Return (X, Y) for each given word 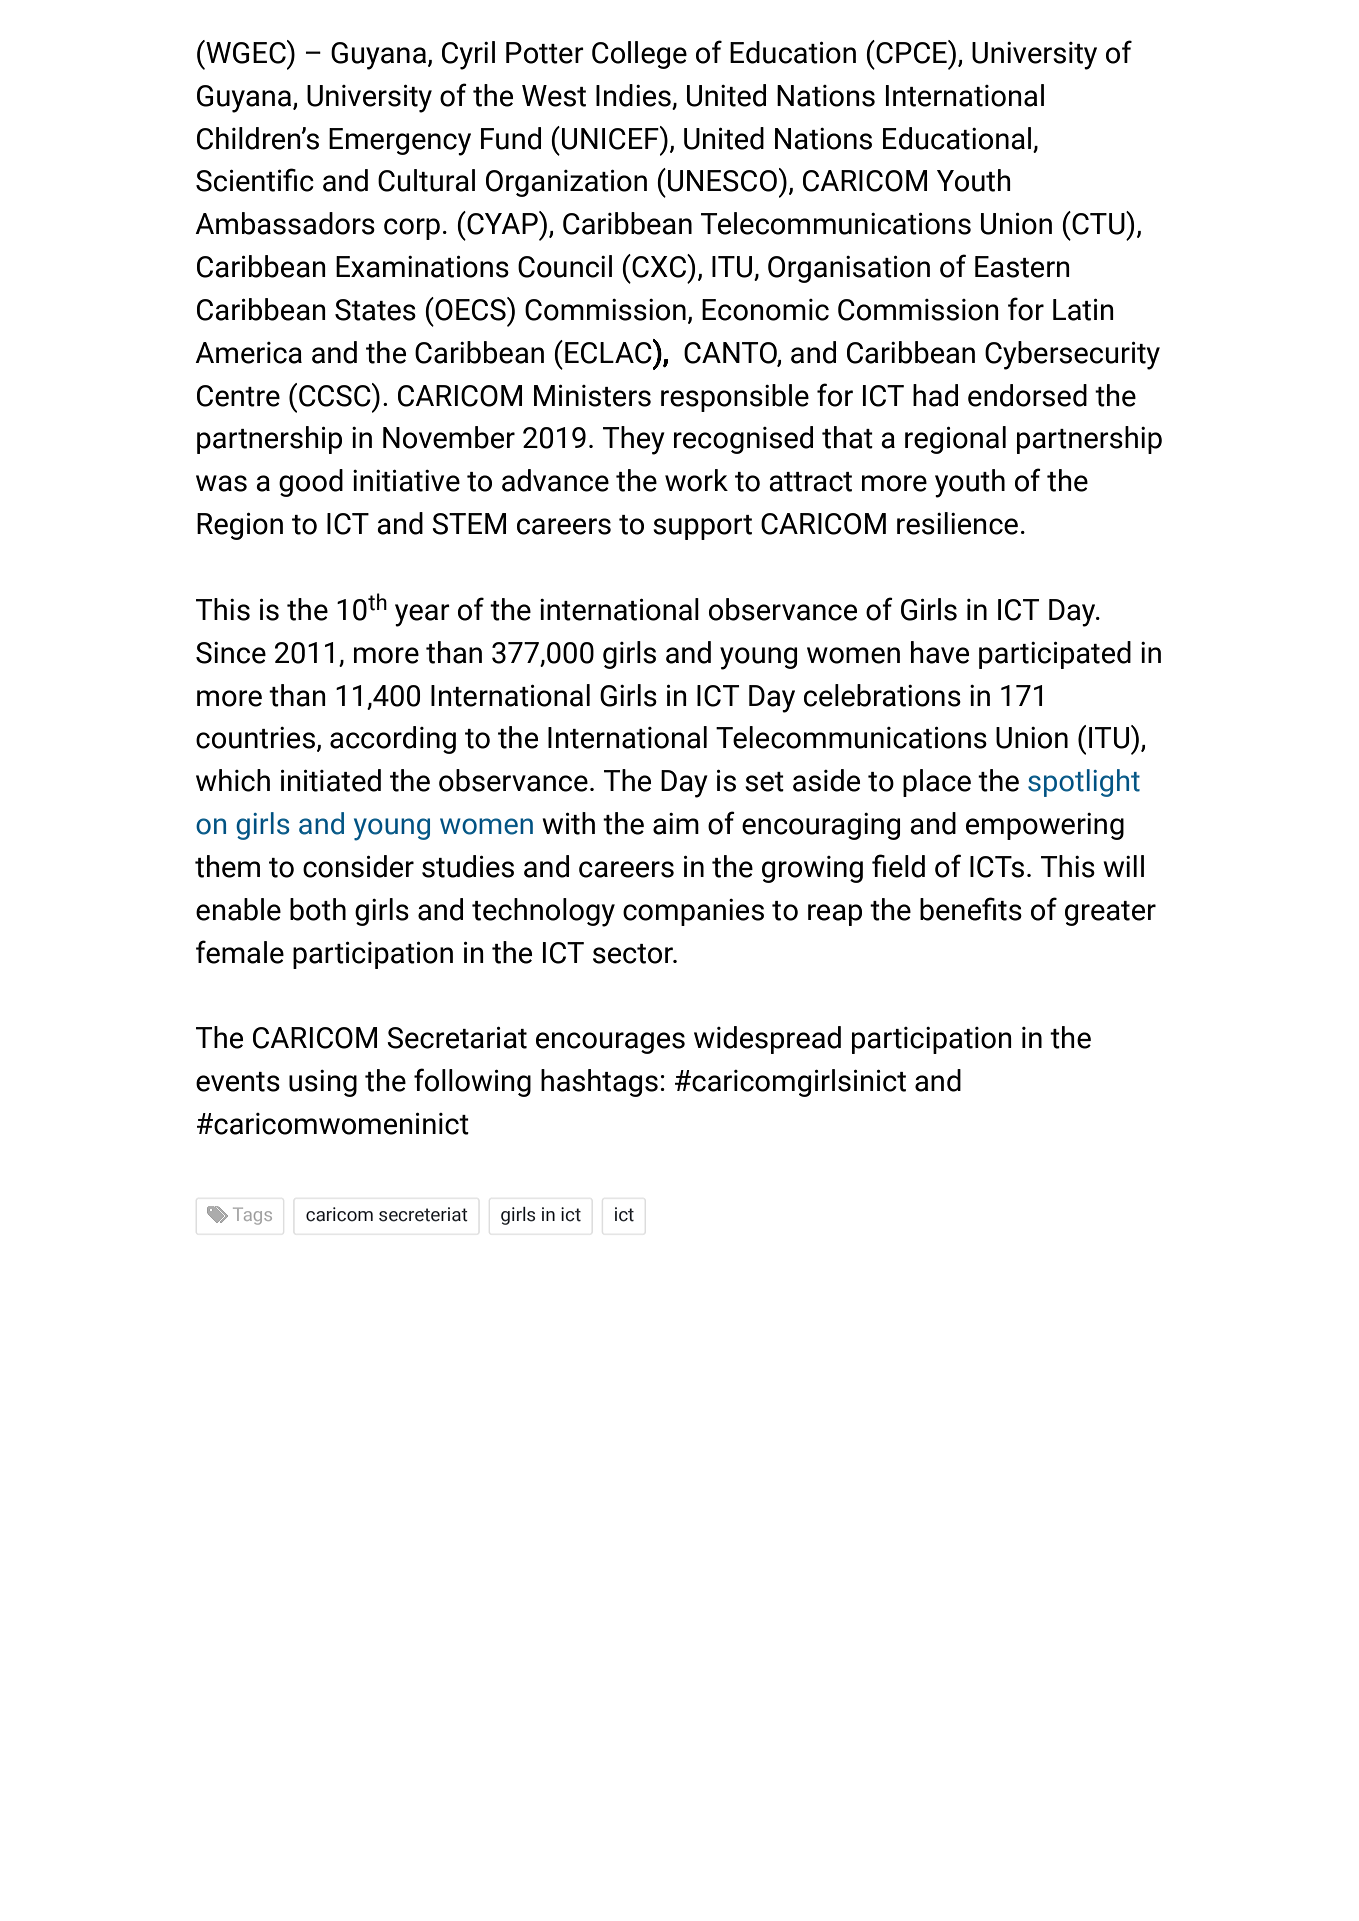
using (323, 1083)
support (702, 527)
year (422, 615)
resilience (957, 523)
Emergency (400, 142)
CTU (1098, 223)
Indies (633, 95)
